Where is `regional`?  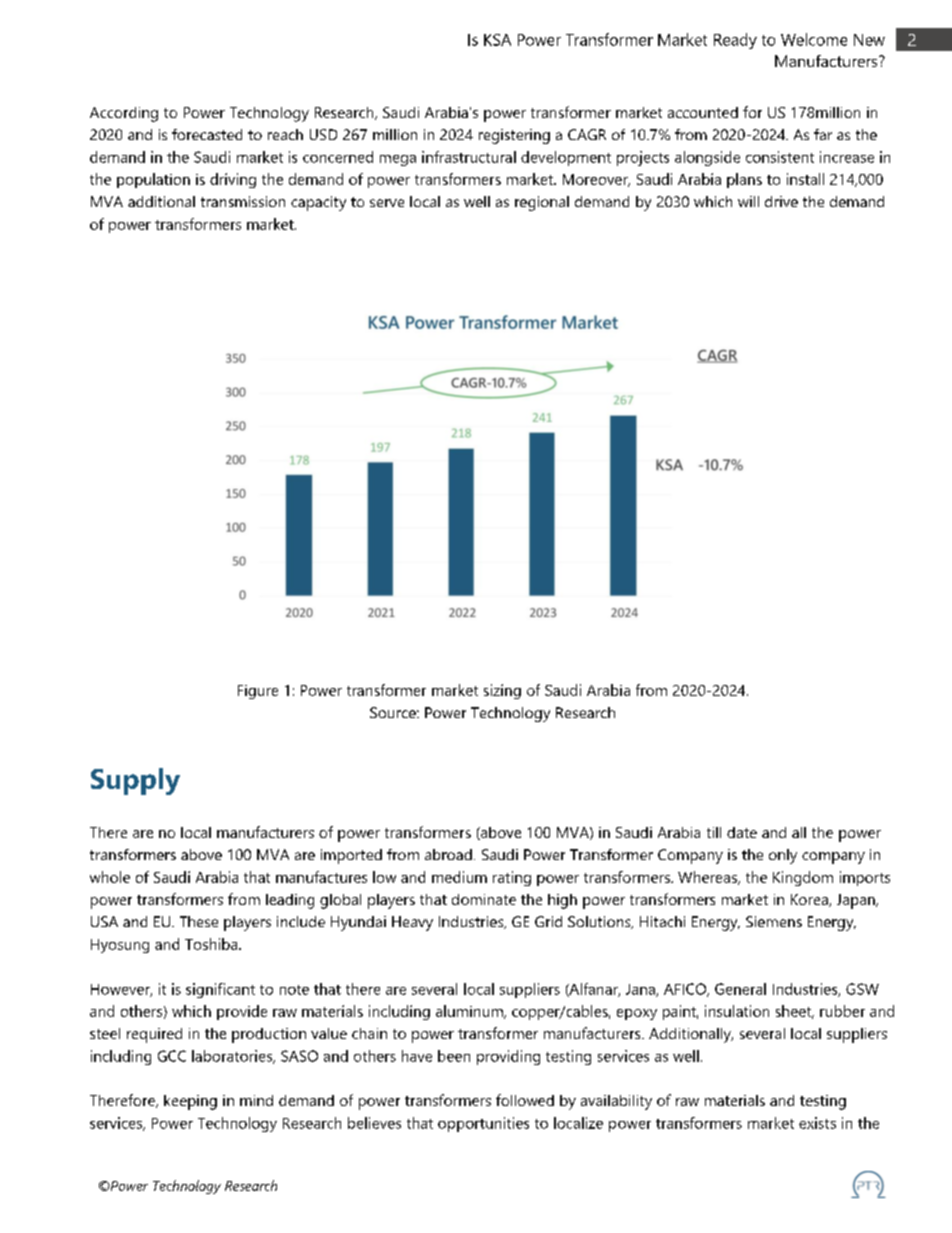 regional is located at coordinates (542, 203).
